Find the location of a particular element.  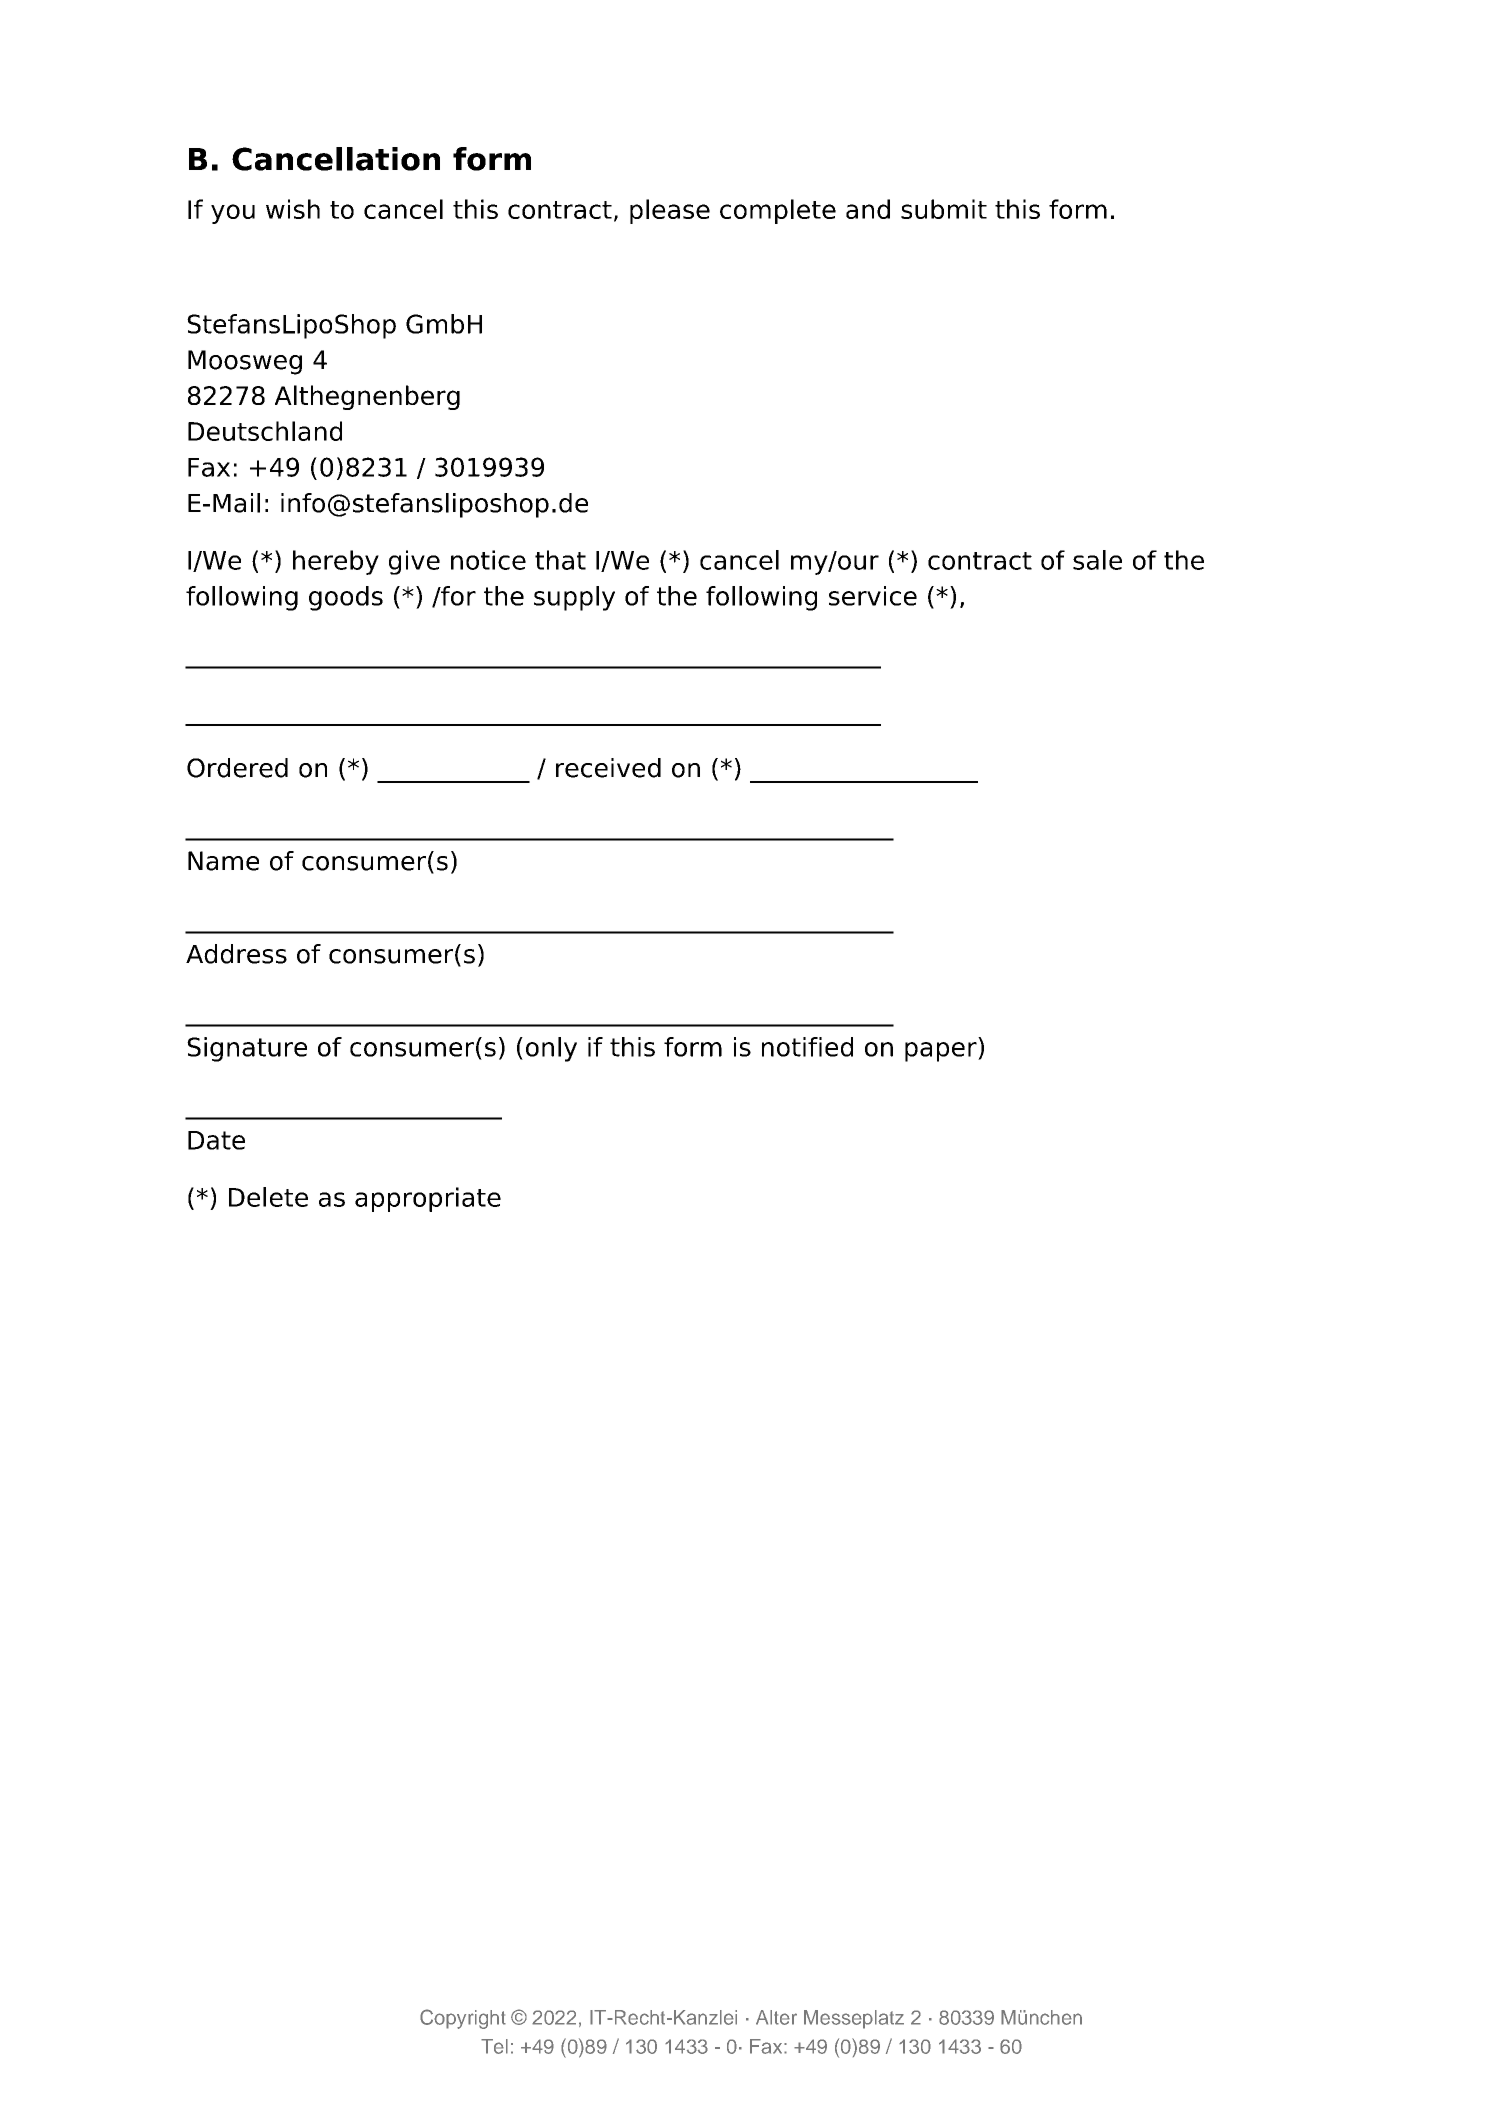

paper is located at coordinates (942, 1052).
